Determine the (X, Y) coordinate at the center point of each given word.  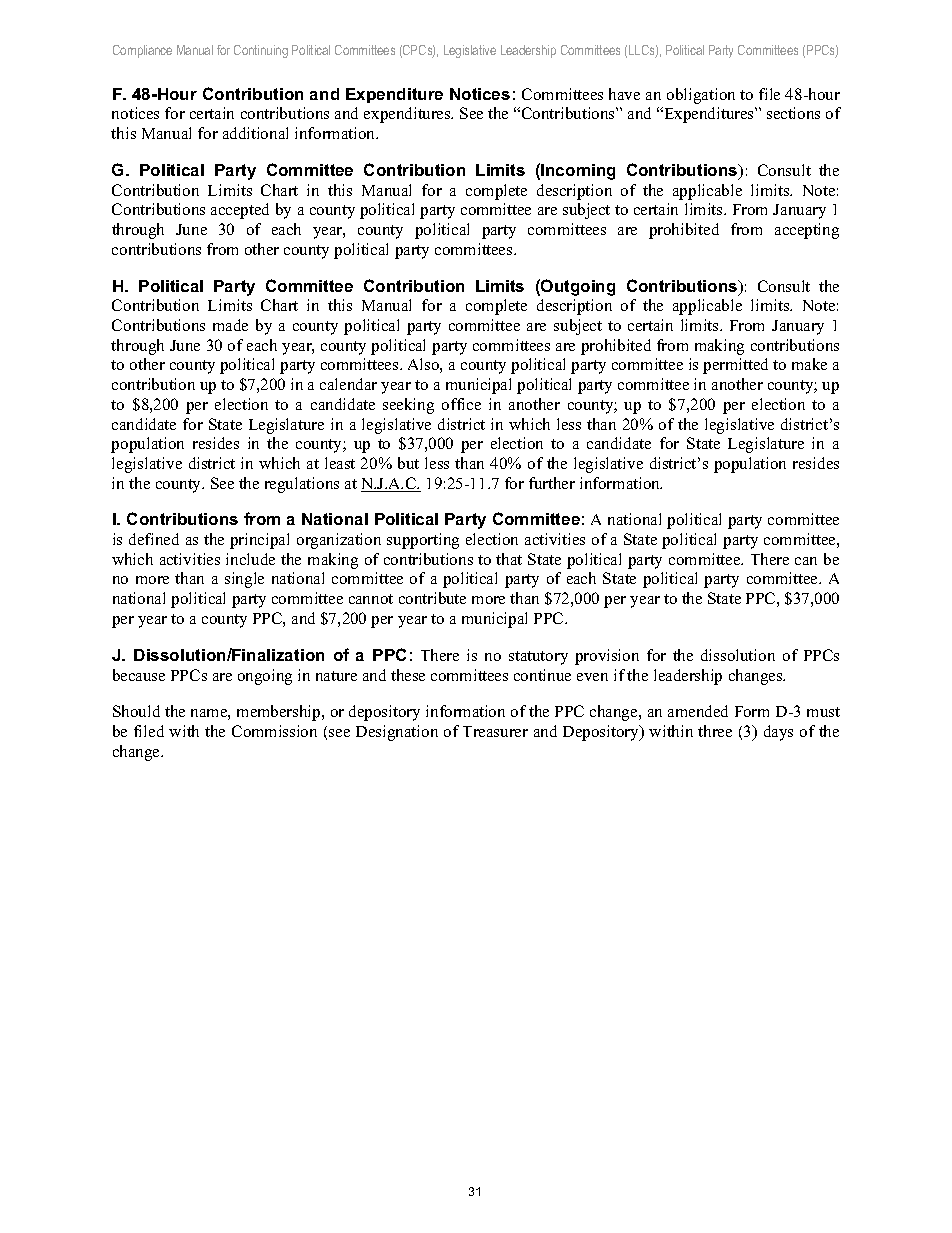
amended (698, 711)
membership (280, 713)
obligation (701, 96)
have (624, 94)
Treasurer (495, 731)
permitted (735, 366)
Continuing (261, 51)
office (461, 404)
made (230, 325)
